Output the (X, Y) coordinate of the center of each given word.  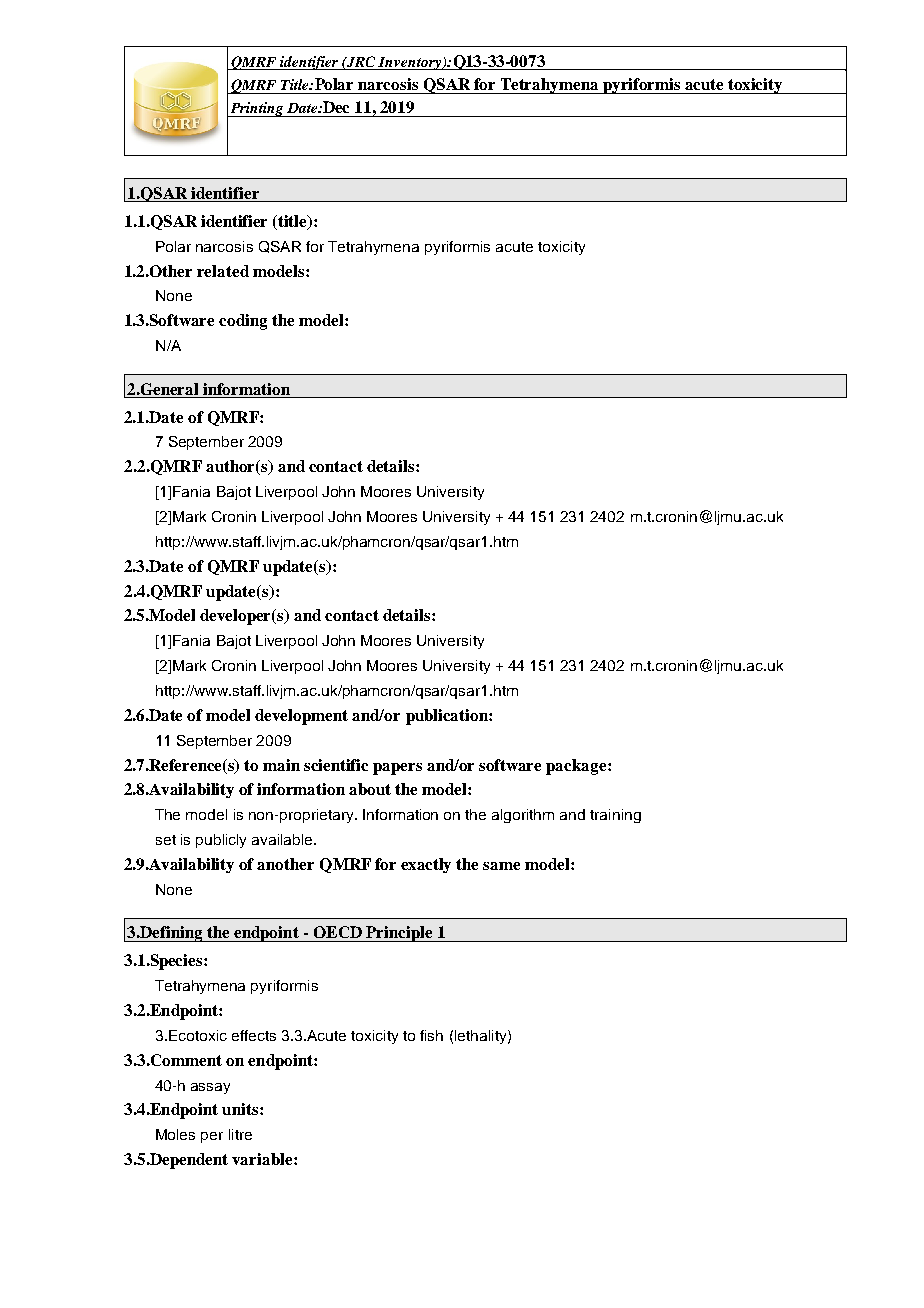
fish (431, 1035)
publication (448, 717)
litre (240, 1134)
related (223, 271)
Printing (257, 109)
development (301, 717)
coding (243, 322)
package (577, 767)
